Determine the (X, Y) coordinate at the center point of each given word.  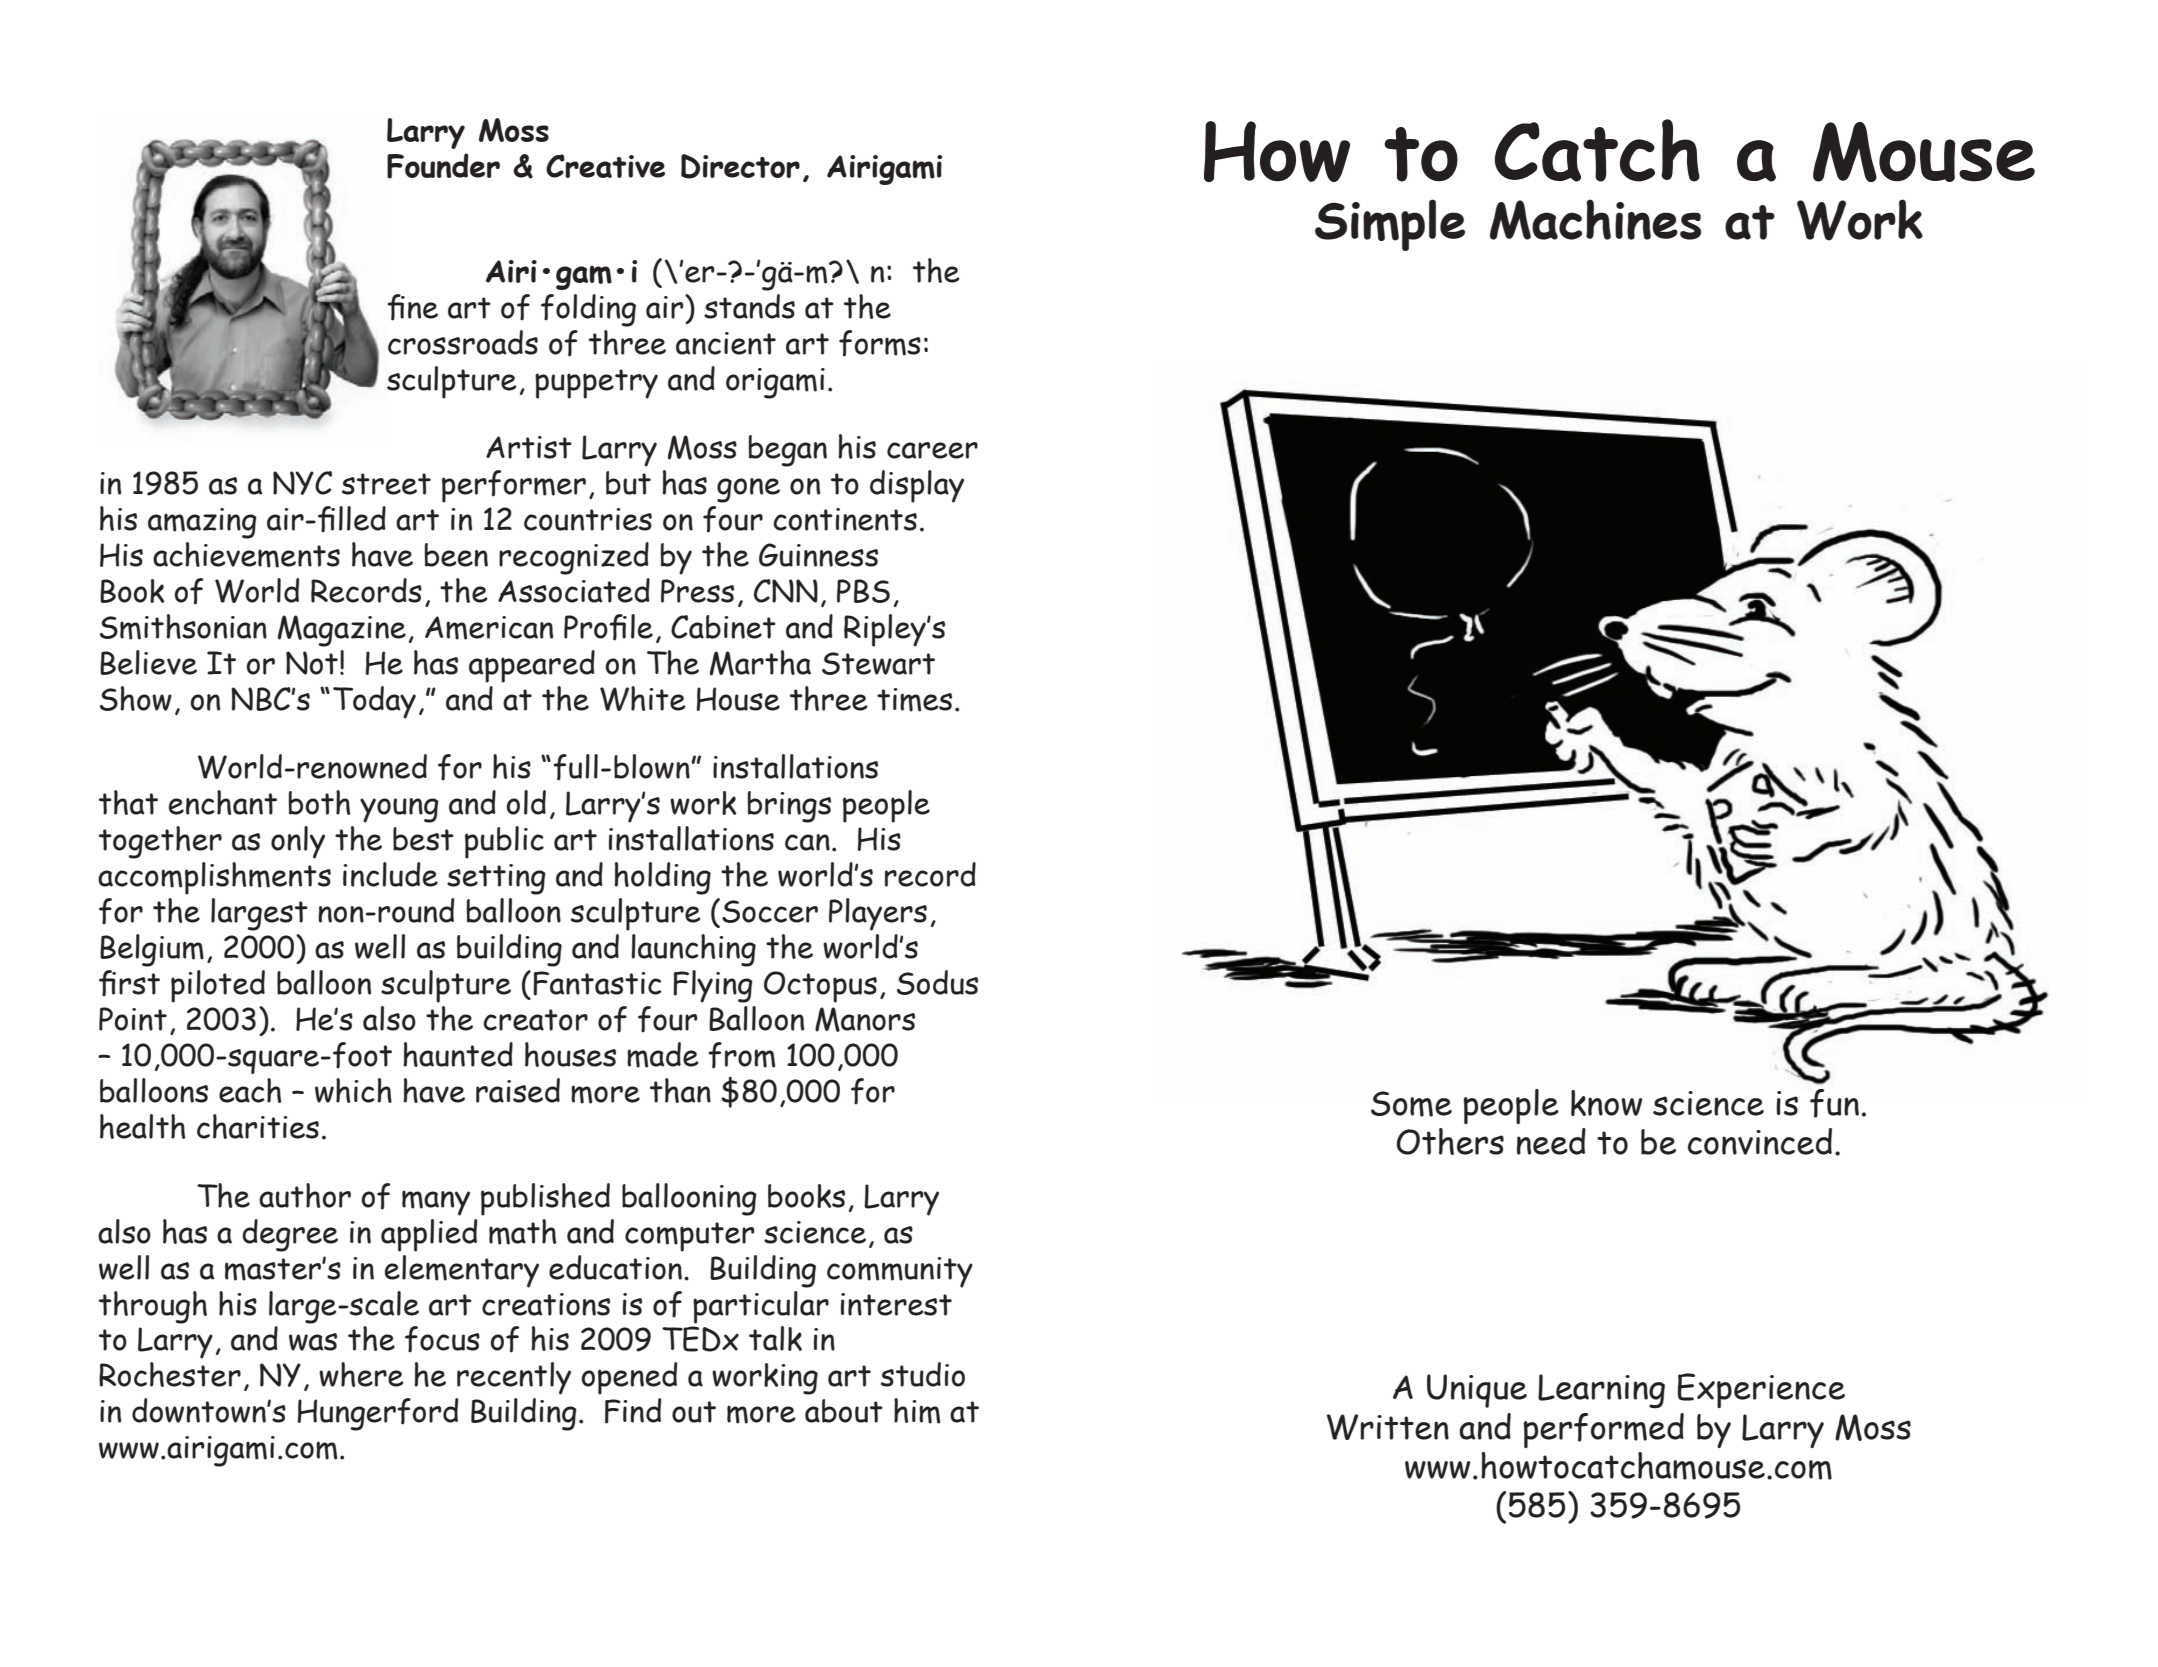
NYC (302, 483)
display (917, 486)
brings (789, 807)
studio (923, 1374)
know (1607, 1103)
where (361, 1374)
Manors (865, 1019)
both (319, 802)
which (353, 1090)
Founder (443, 166)
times (914, 700)
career (932, 450)
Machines (1595, 219)
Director (740, 166)
